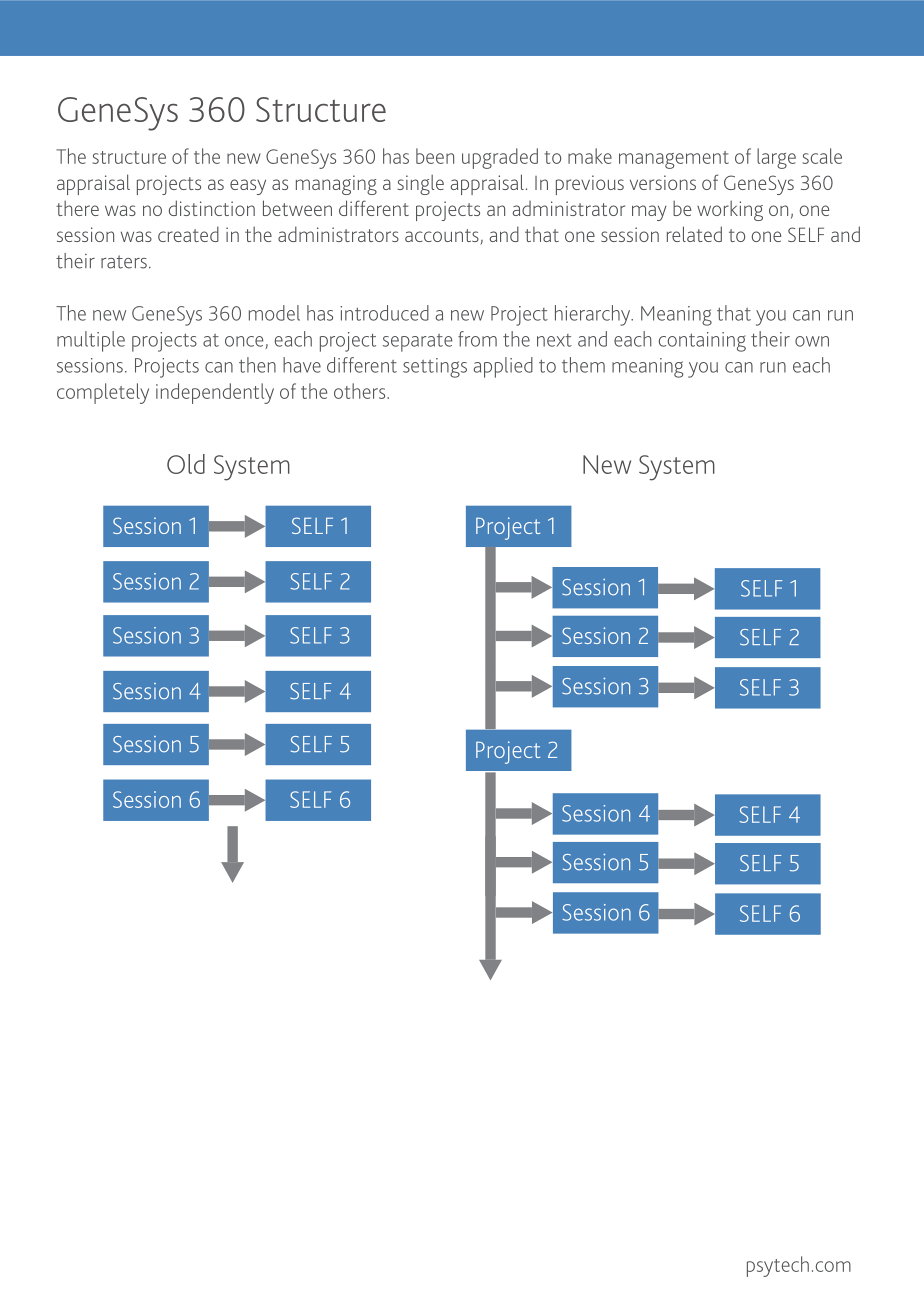 The width and height of the screenshot is (924, 1308). I want to click on containing, so click(702, 342).
